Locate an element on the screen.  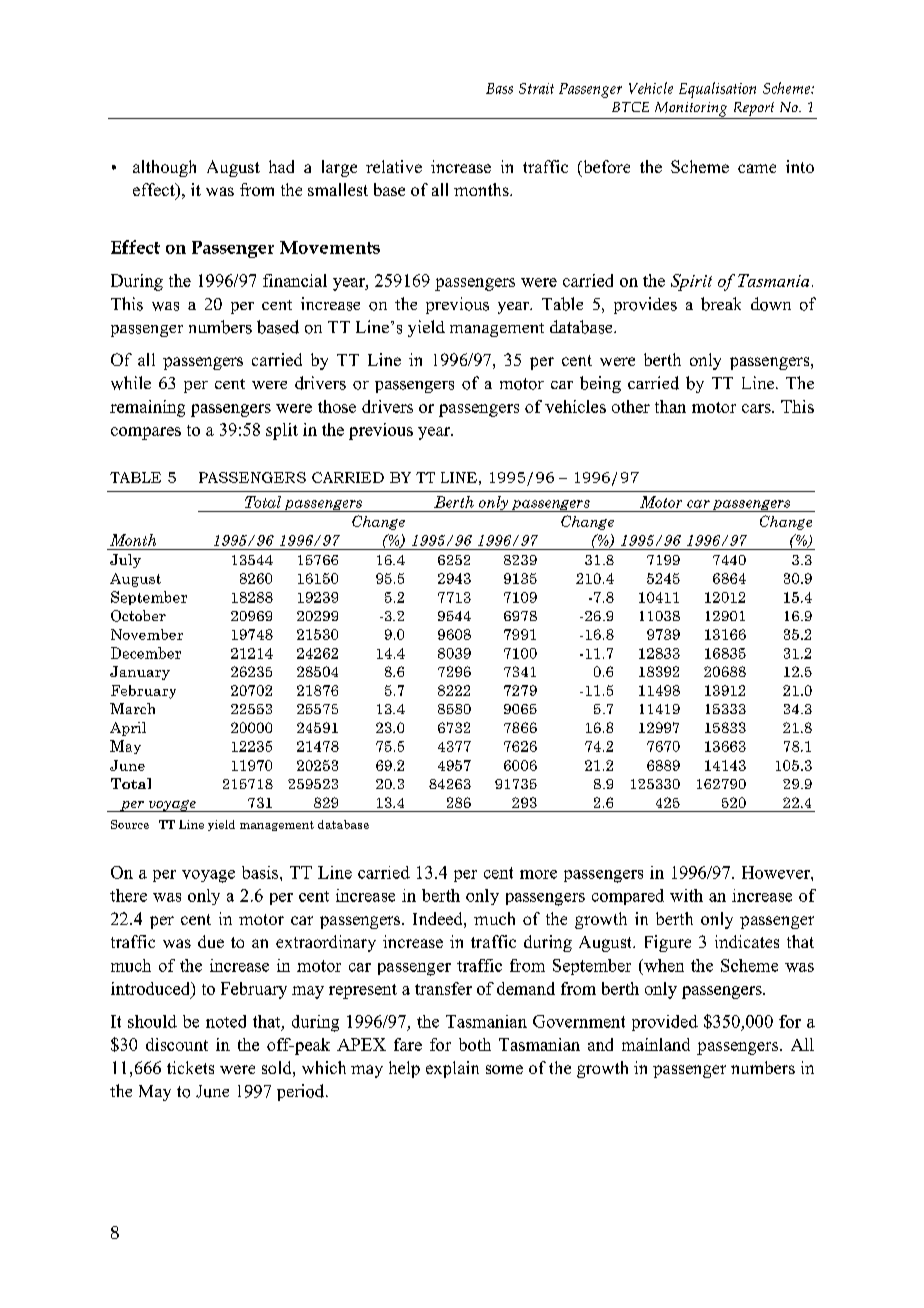
Bass is located at coordinates (499, 88).
